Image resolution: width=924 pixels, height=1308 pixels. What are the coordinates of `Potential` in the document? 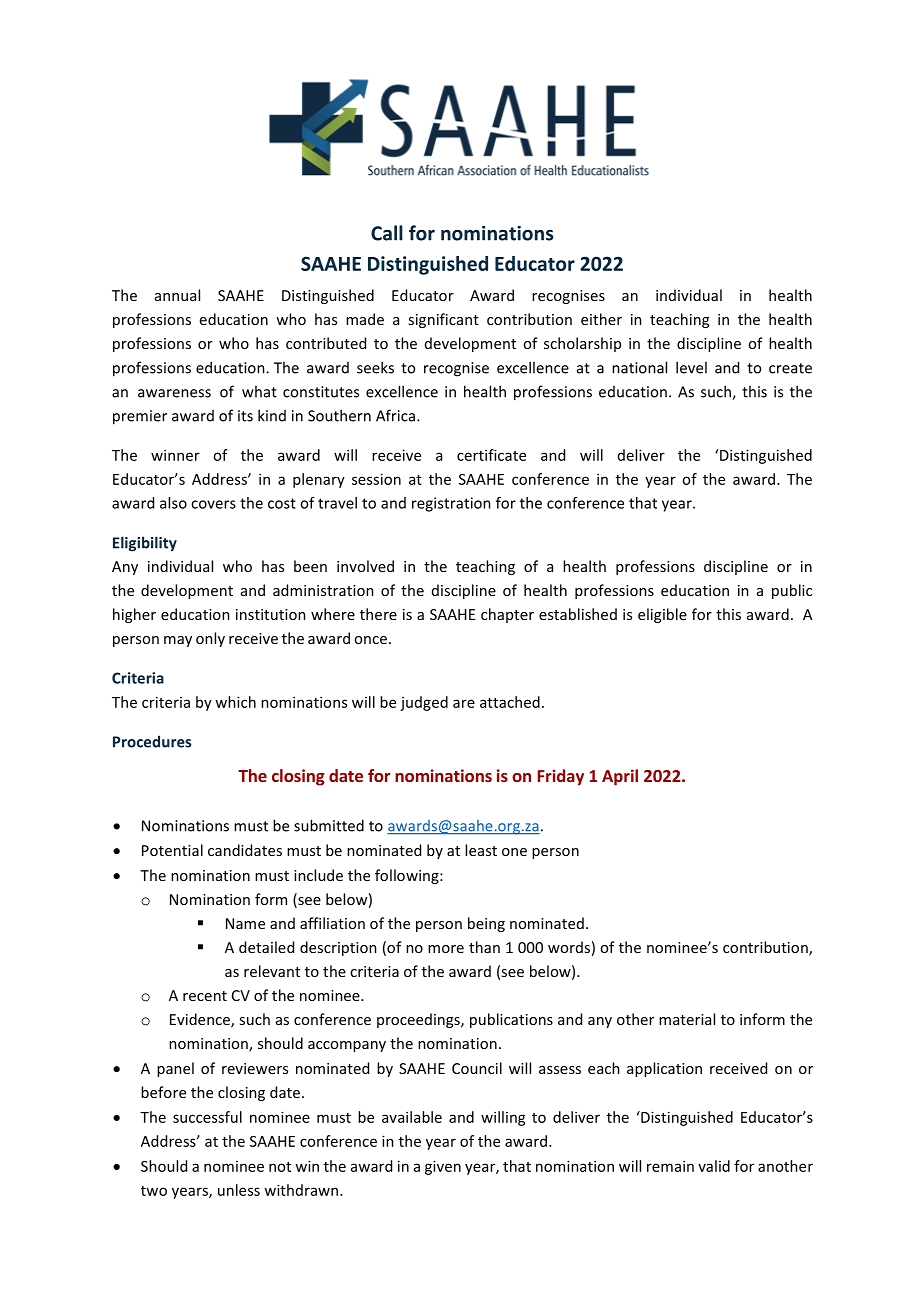 It's located at (172, 850).
